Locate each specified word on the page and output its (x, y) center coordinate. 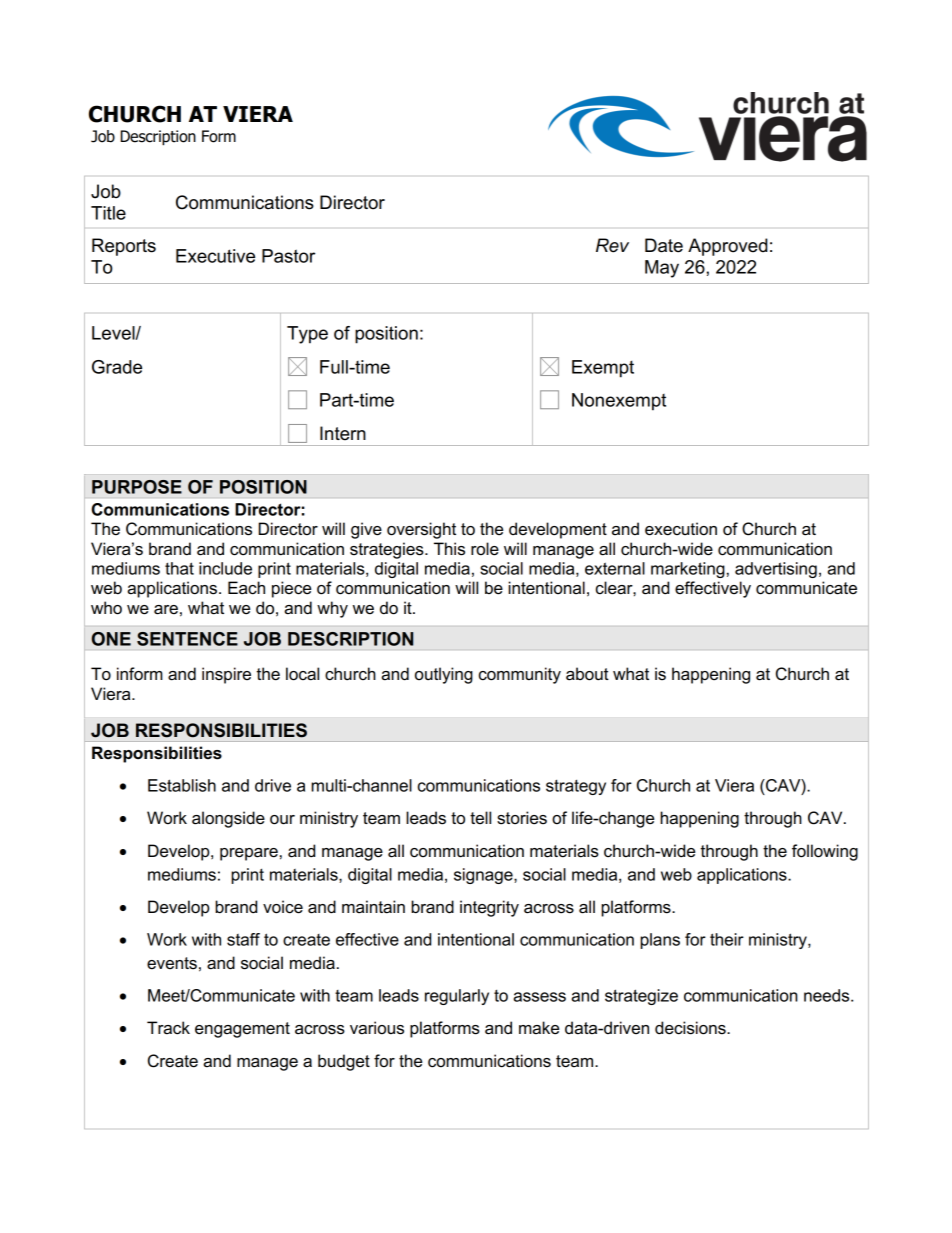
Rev (612, 245)
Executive (215, 256)
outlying (444, 675)
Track (168, 1028)
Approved (728, 247)
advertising (776, 570)
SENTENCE (187, 639)
